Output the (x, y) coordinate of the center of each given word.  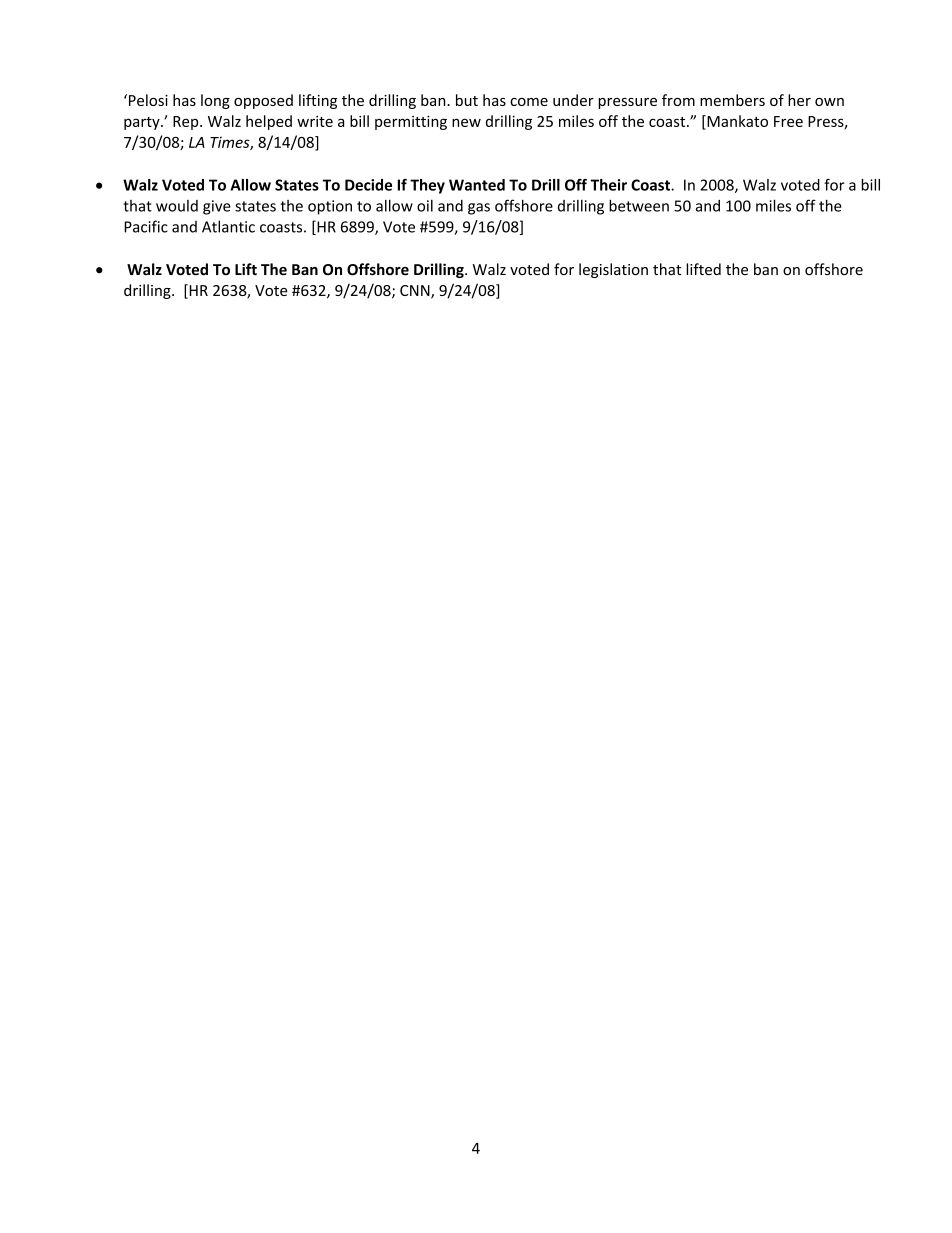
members (732, 100)
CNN (416, 292)
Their (608, 185)
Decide (368, 185)
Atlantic (228, 226)
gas (479, 209)
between (639, 205)
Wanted (477, 185)
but (467, 100)
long (215, 101)
